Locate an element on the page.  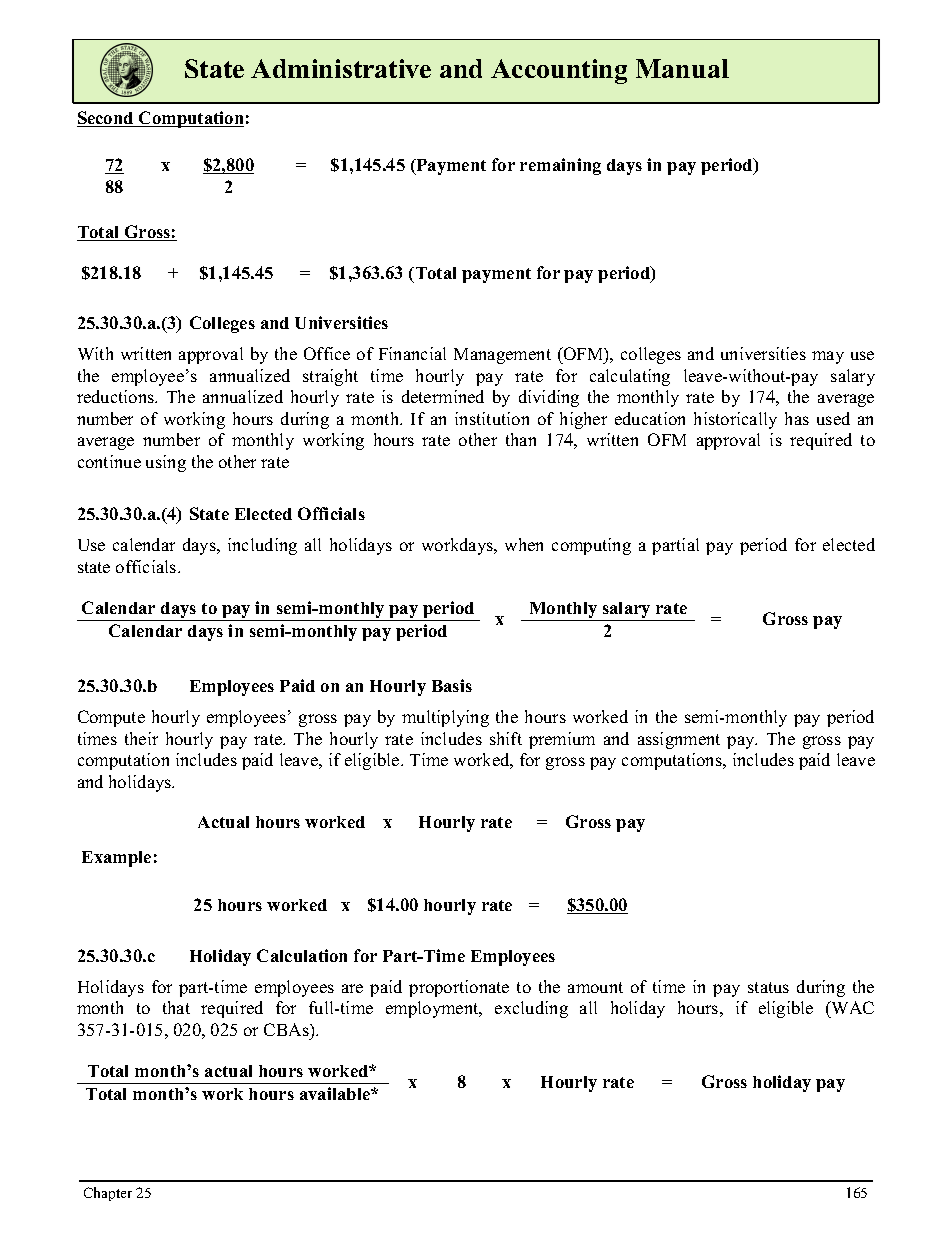
WAC is located at coordinates (852, 1007).
